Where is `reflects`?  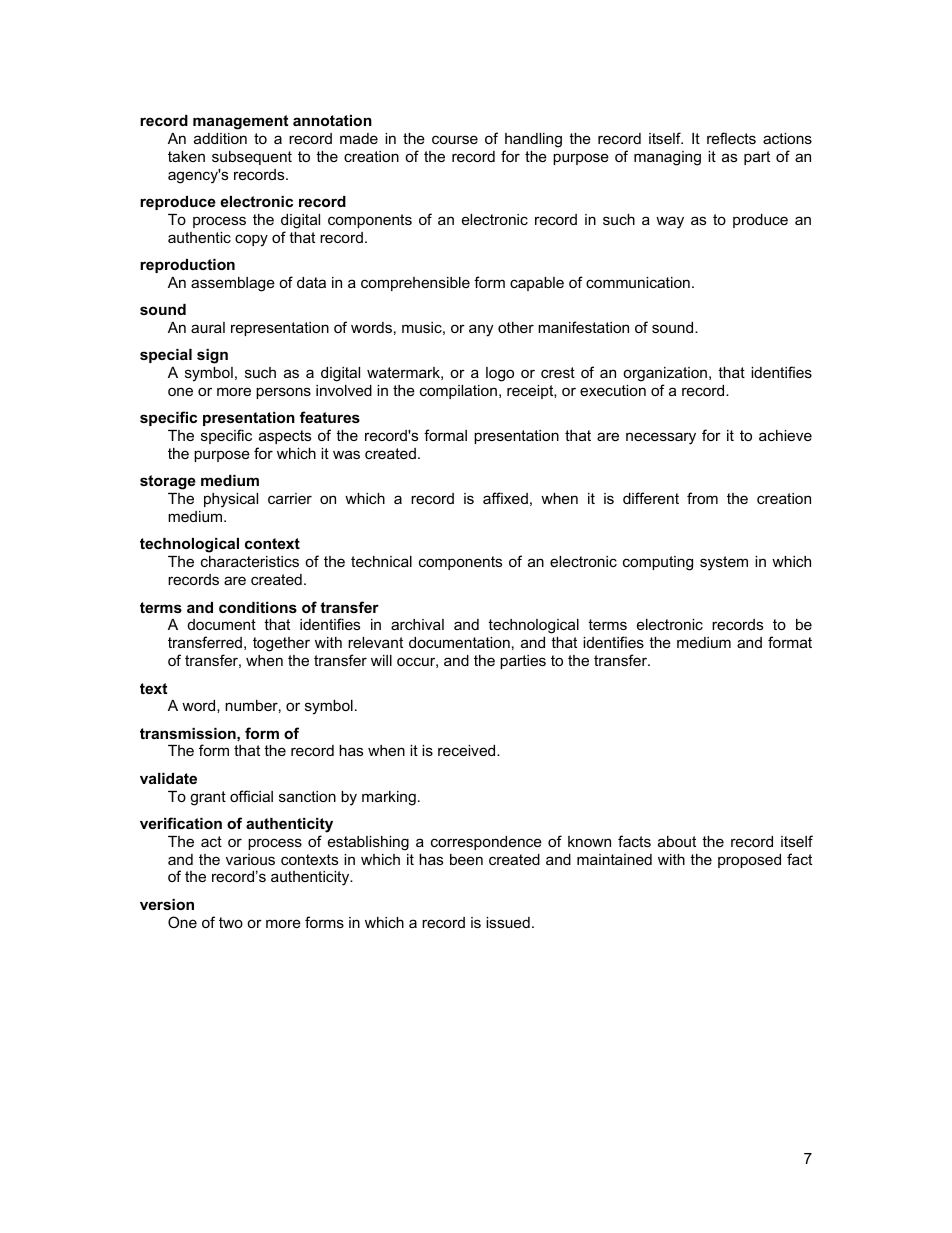
reflects is located at coordinates (731, 138).
